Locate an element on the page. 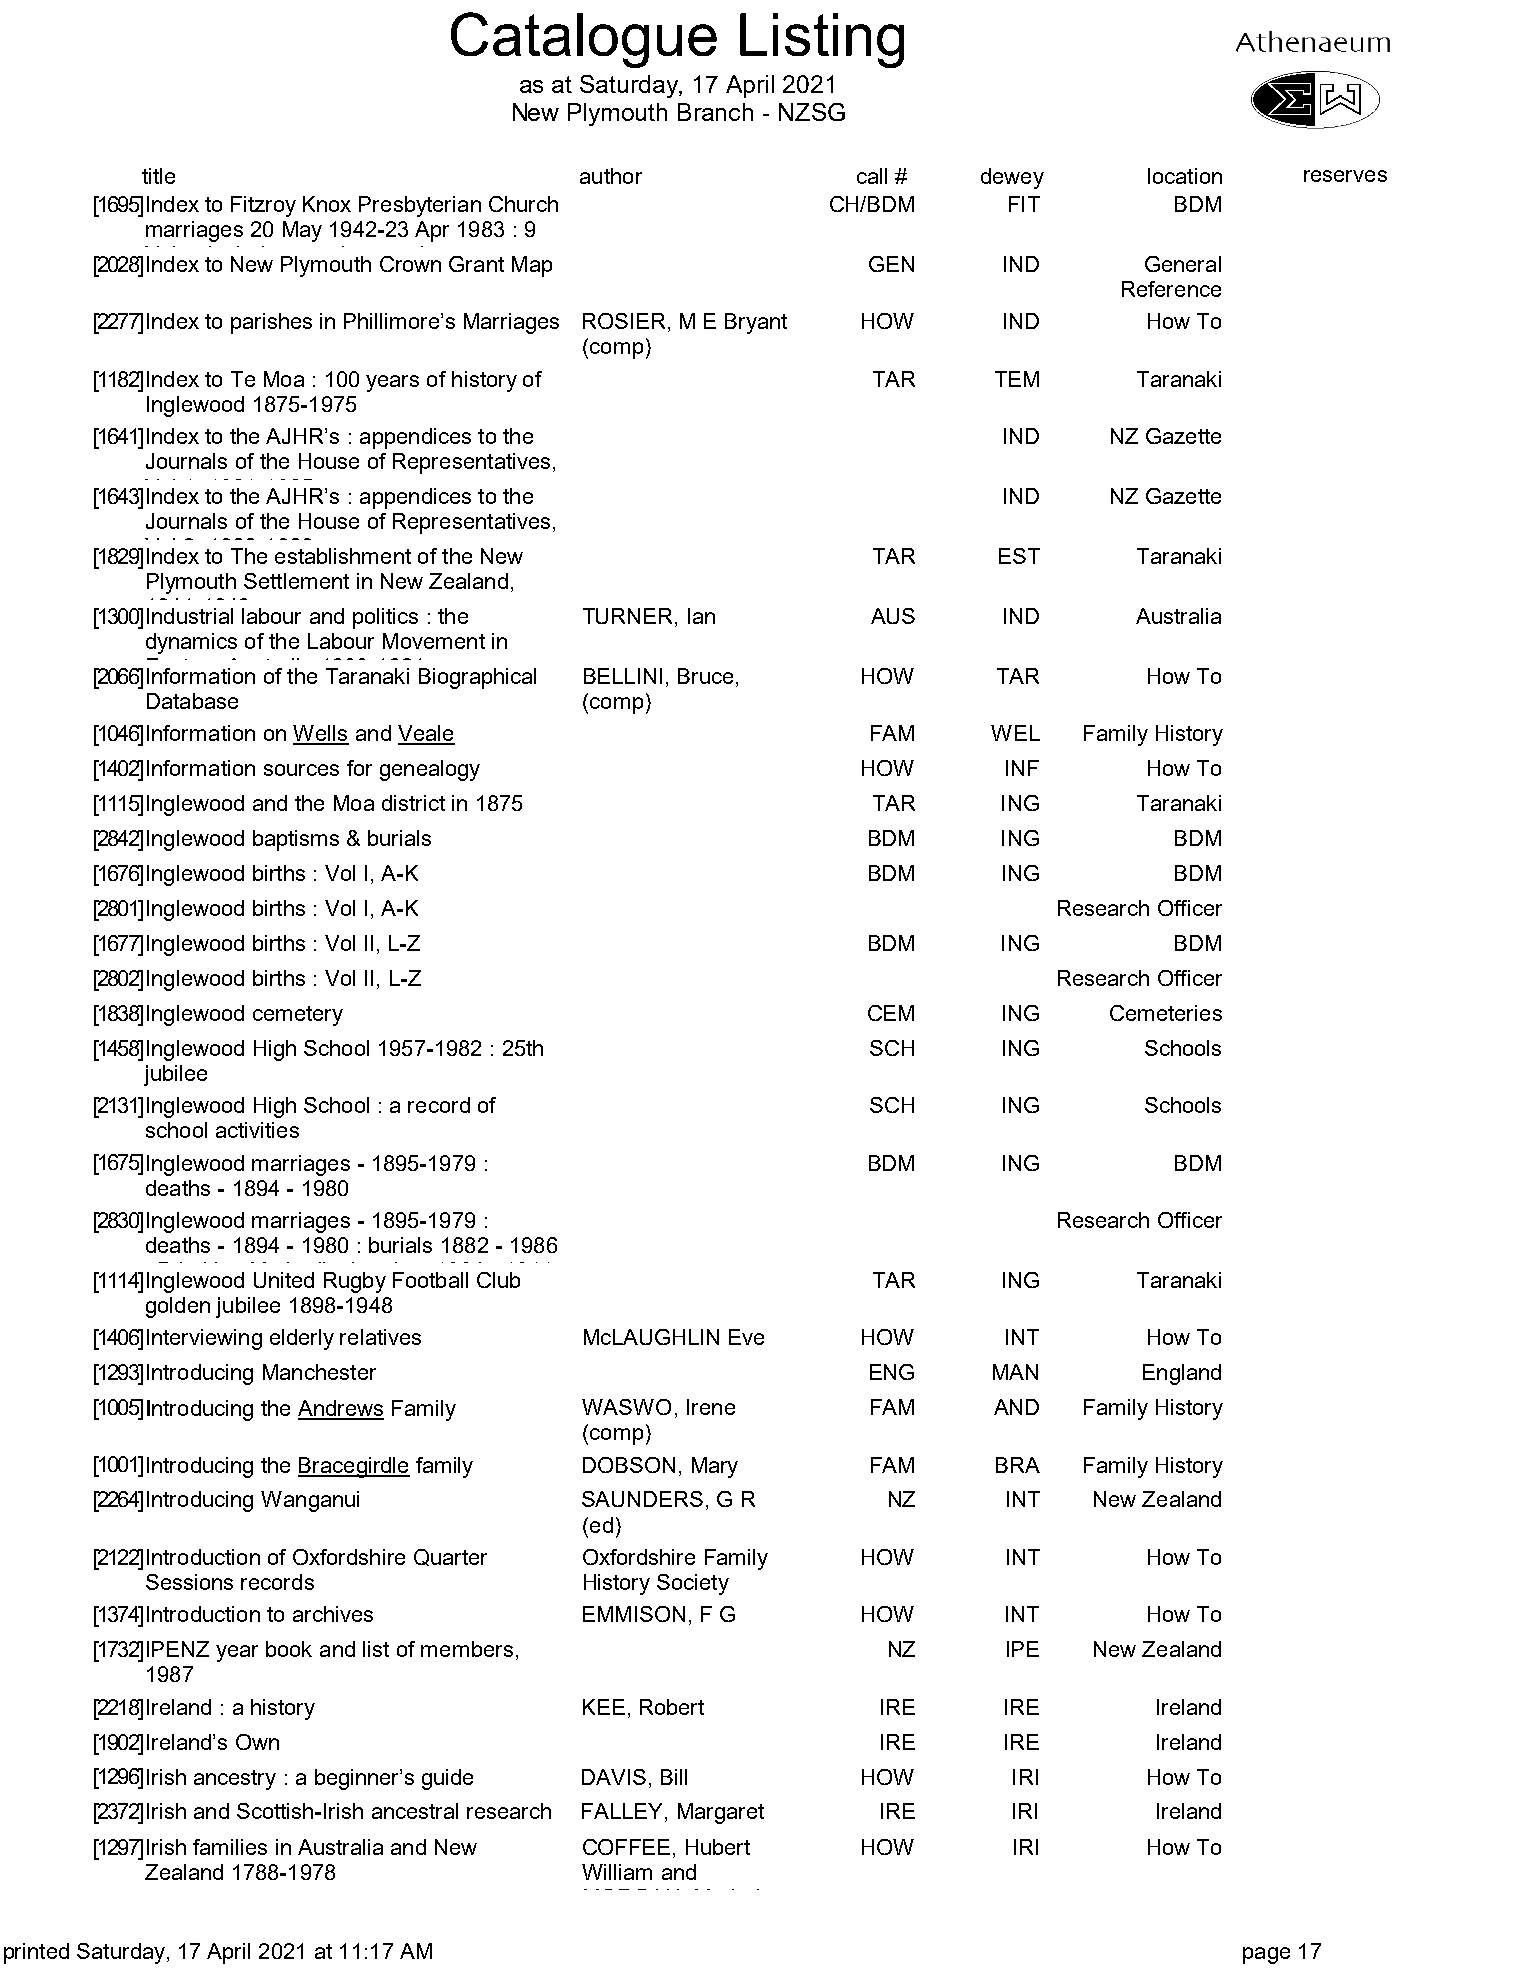  England is located at coordinates (1182, 1374).
